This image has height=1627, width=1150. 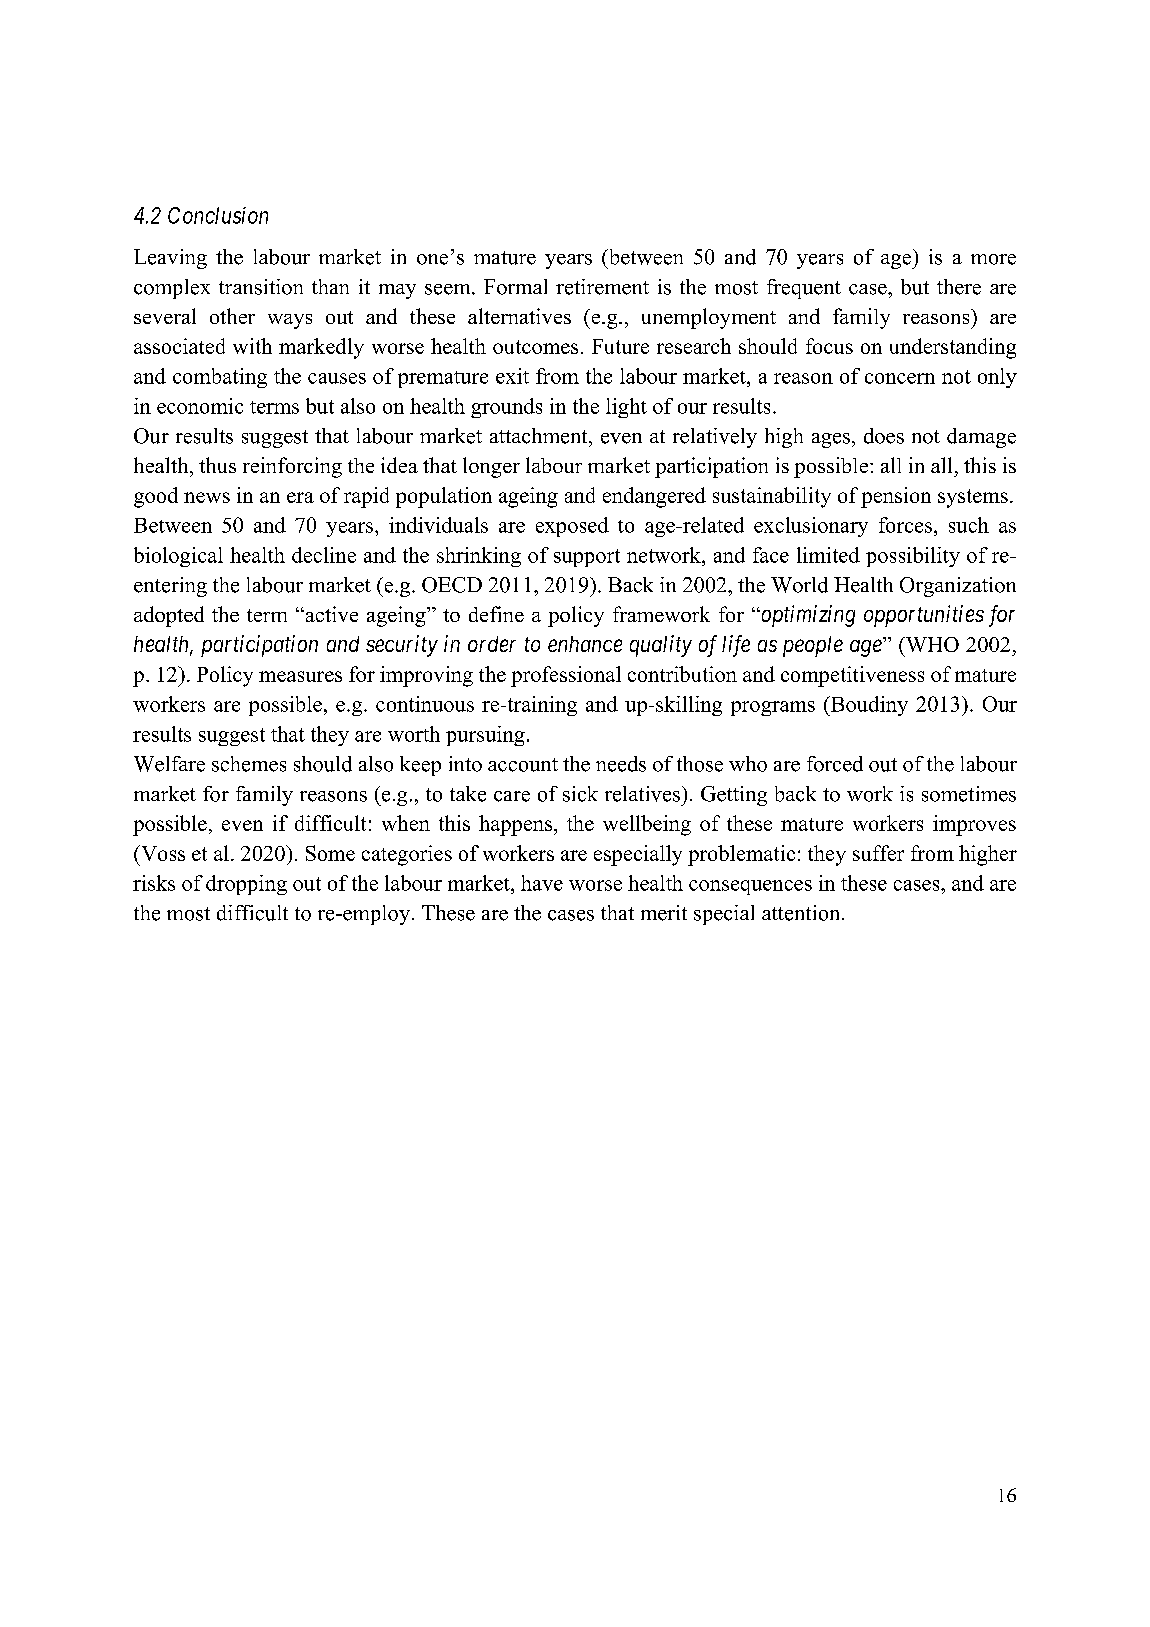 What do you see at coordinates (602, 287) in the image?
I see `retirement` at bounding box center [602, 287].
